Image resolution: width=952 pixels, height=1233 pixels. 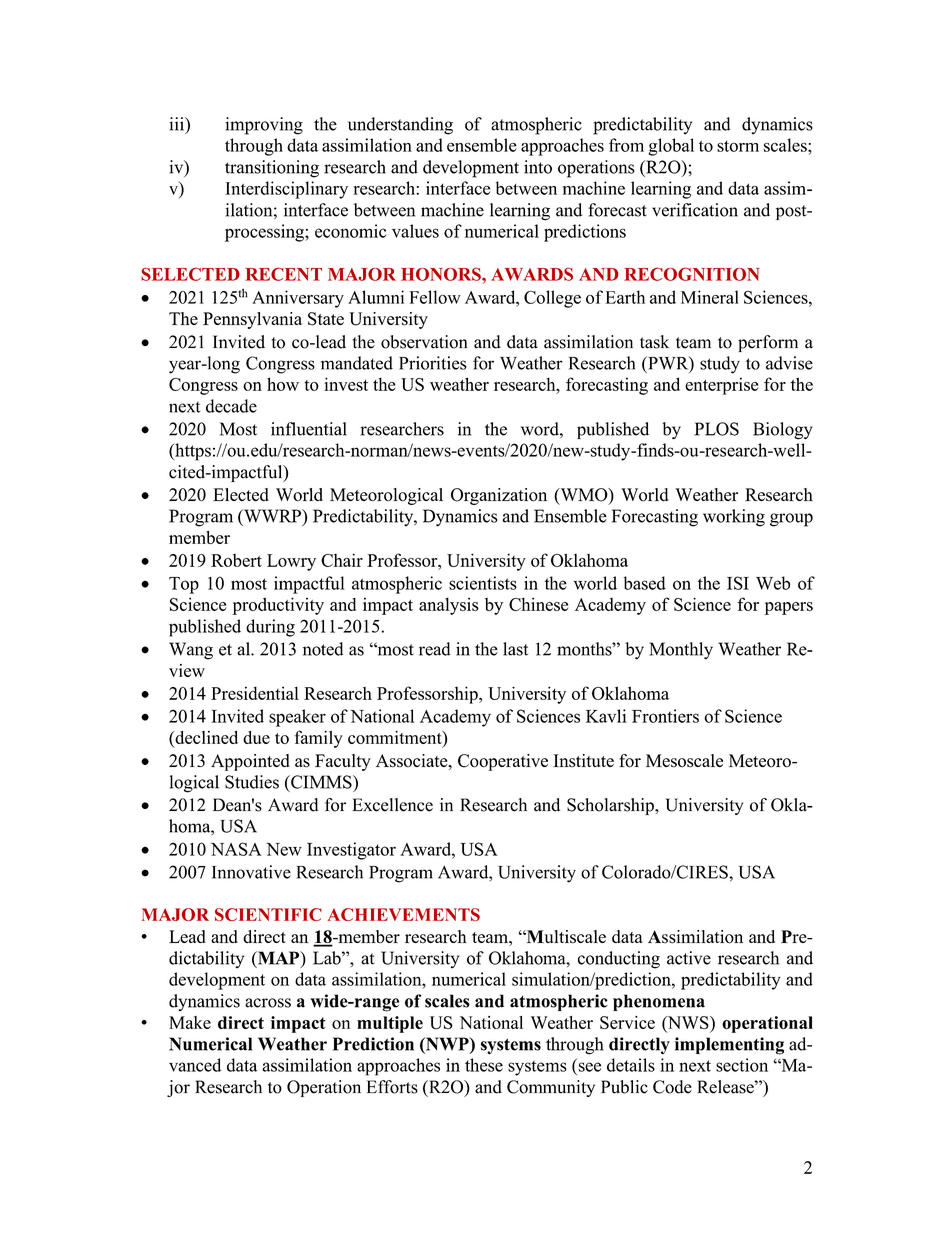 What do you see at coordinates (689, 958) in the screenshot?
I see `active` at bounding box center [689, 958].
